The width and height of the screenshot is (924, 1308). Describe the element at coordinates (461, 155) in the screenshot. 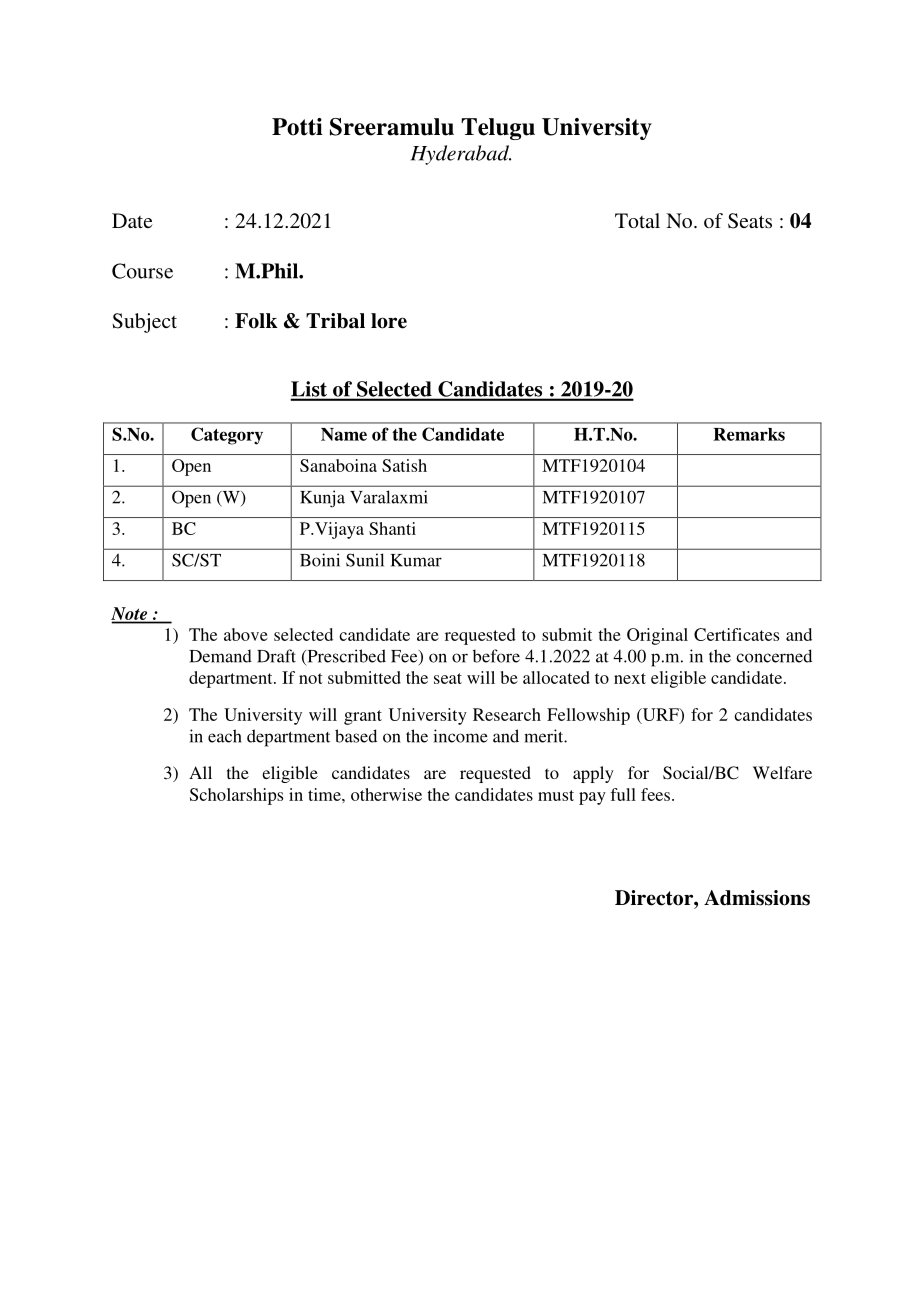

I see `Hyderabad` at that location.
